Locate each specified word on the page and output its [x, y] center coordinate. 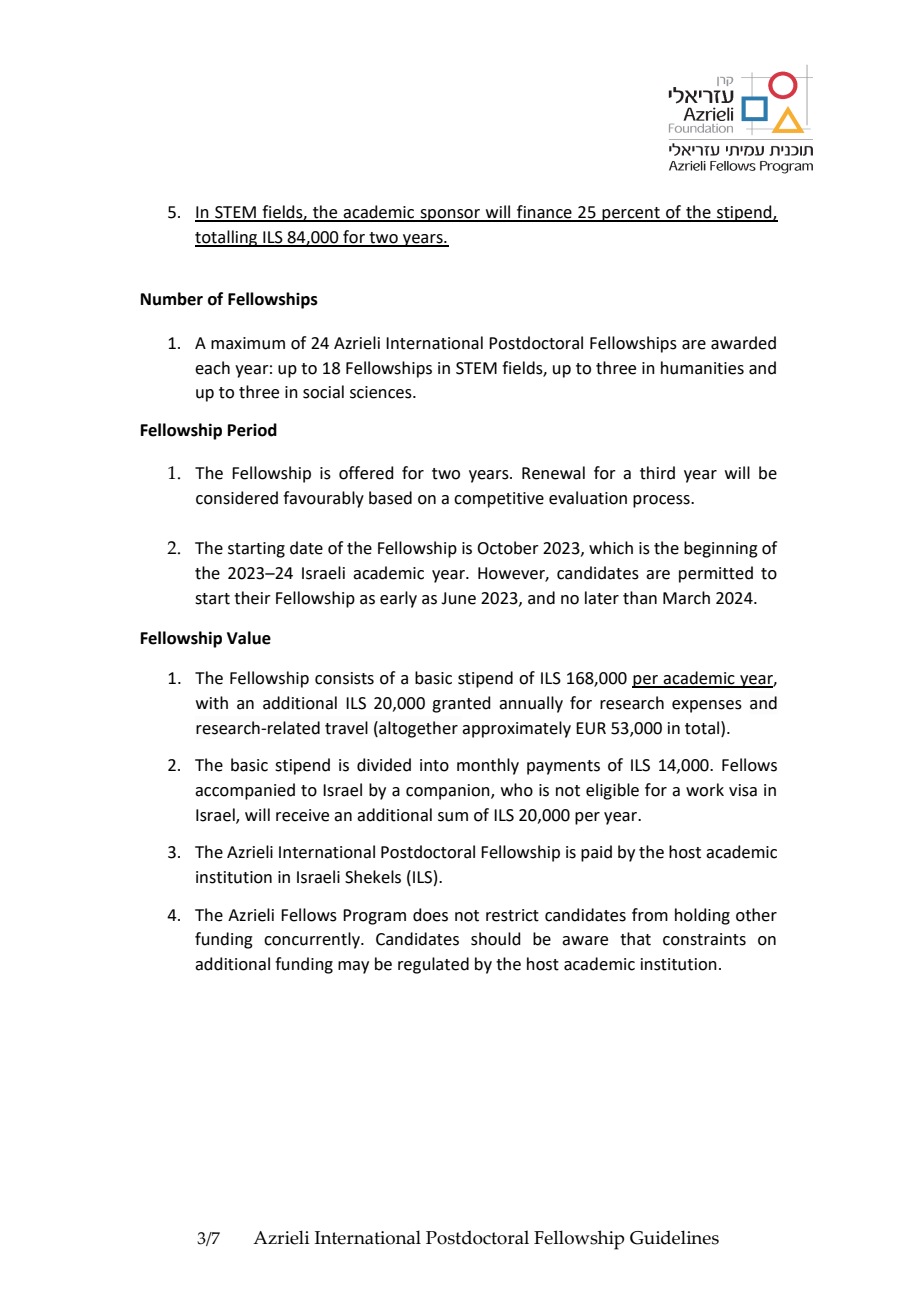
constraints [704, 939]
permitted [716, 574]
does [430, 915]
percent [631, 214]
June [458, 598]
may [353, 967]
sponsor [450, 215]
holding [702, 916]
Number [172, 299]
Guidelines [674, 1237]
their [252, 598]
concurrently [313, 940]
